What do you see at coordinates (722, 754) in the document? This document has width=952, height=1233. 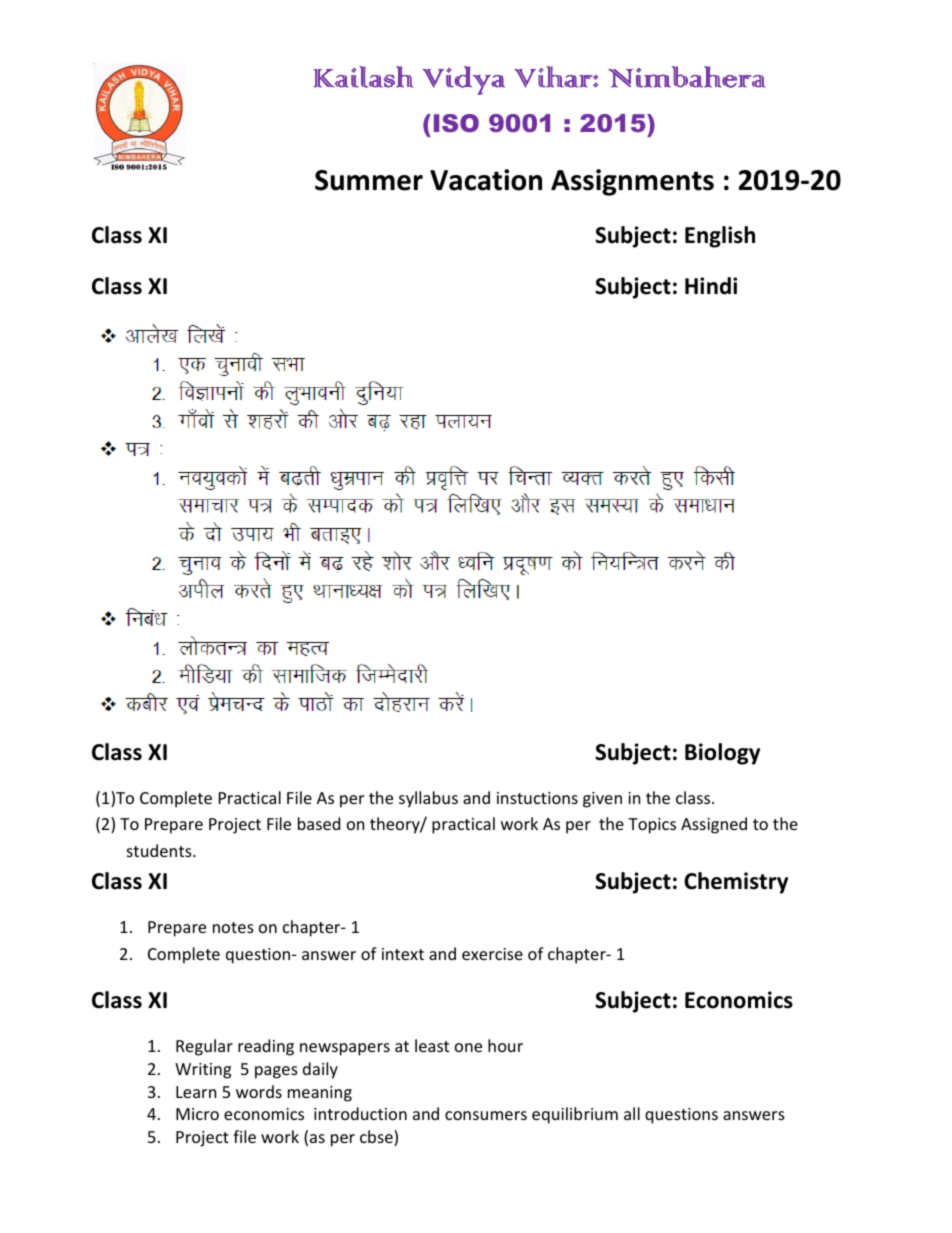 I see `Biology` at bounding box center [722, 754].
